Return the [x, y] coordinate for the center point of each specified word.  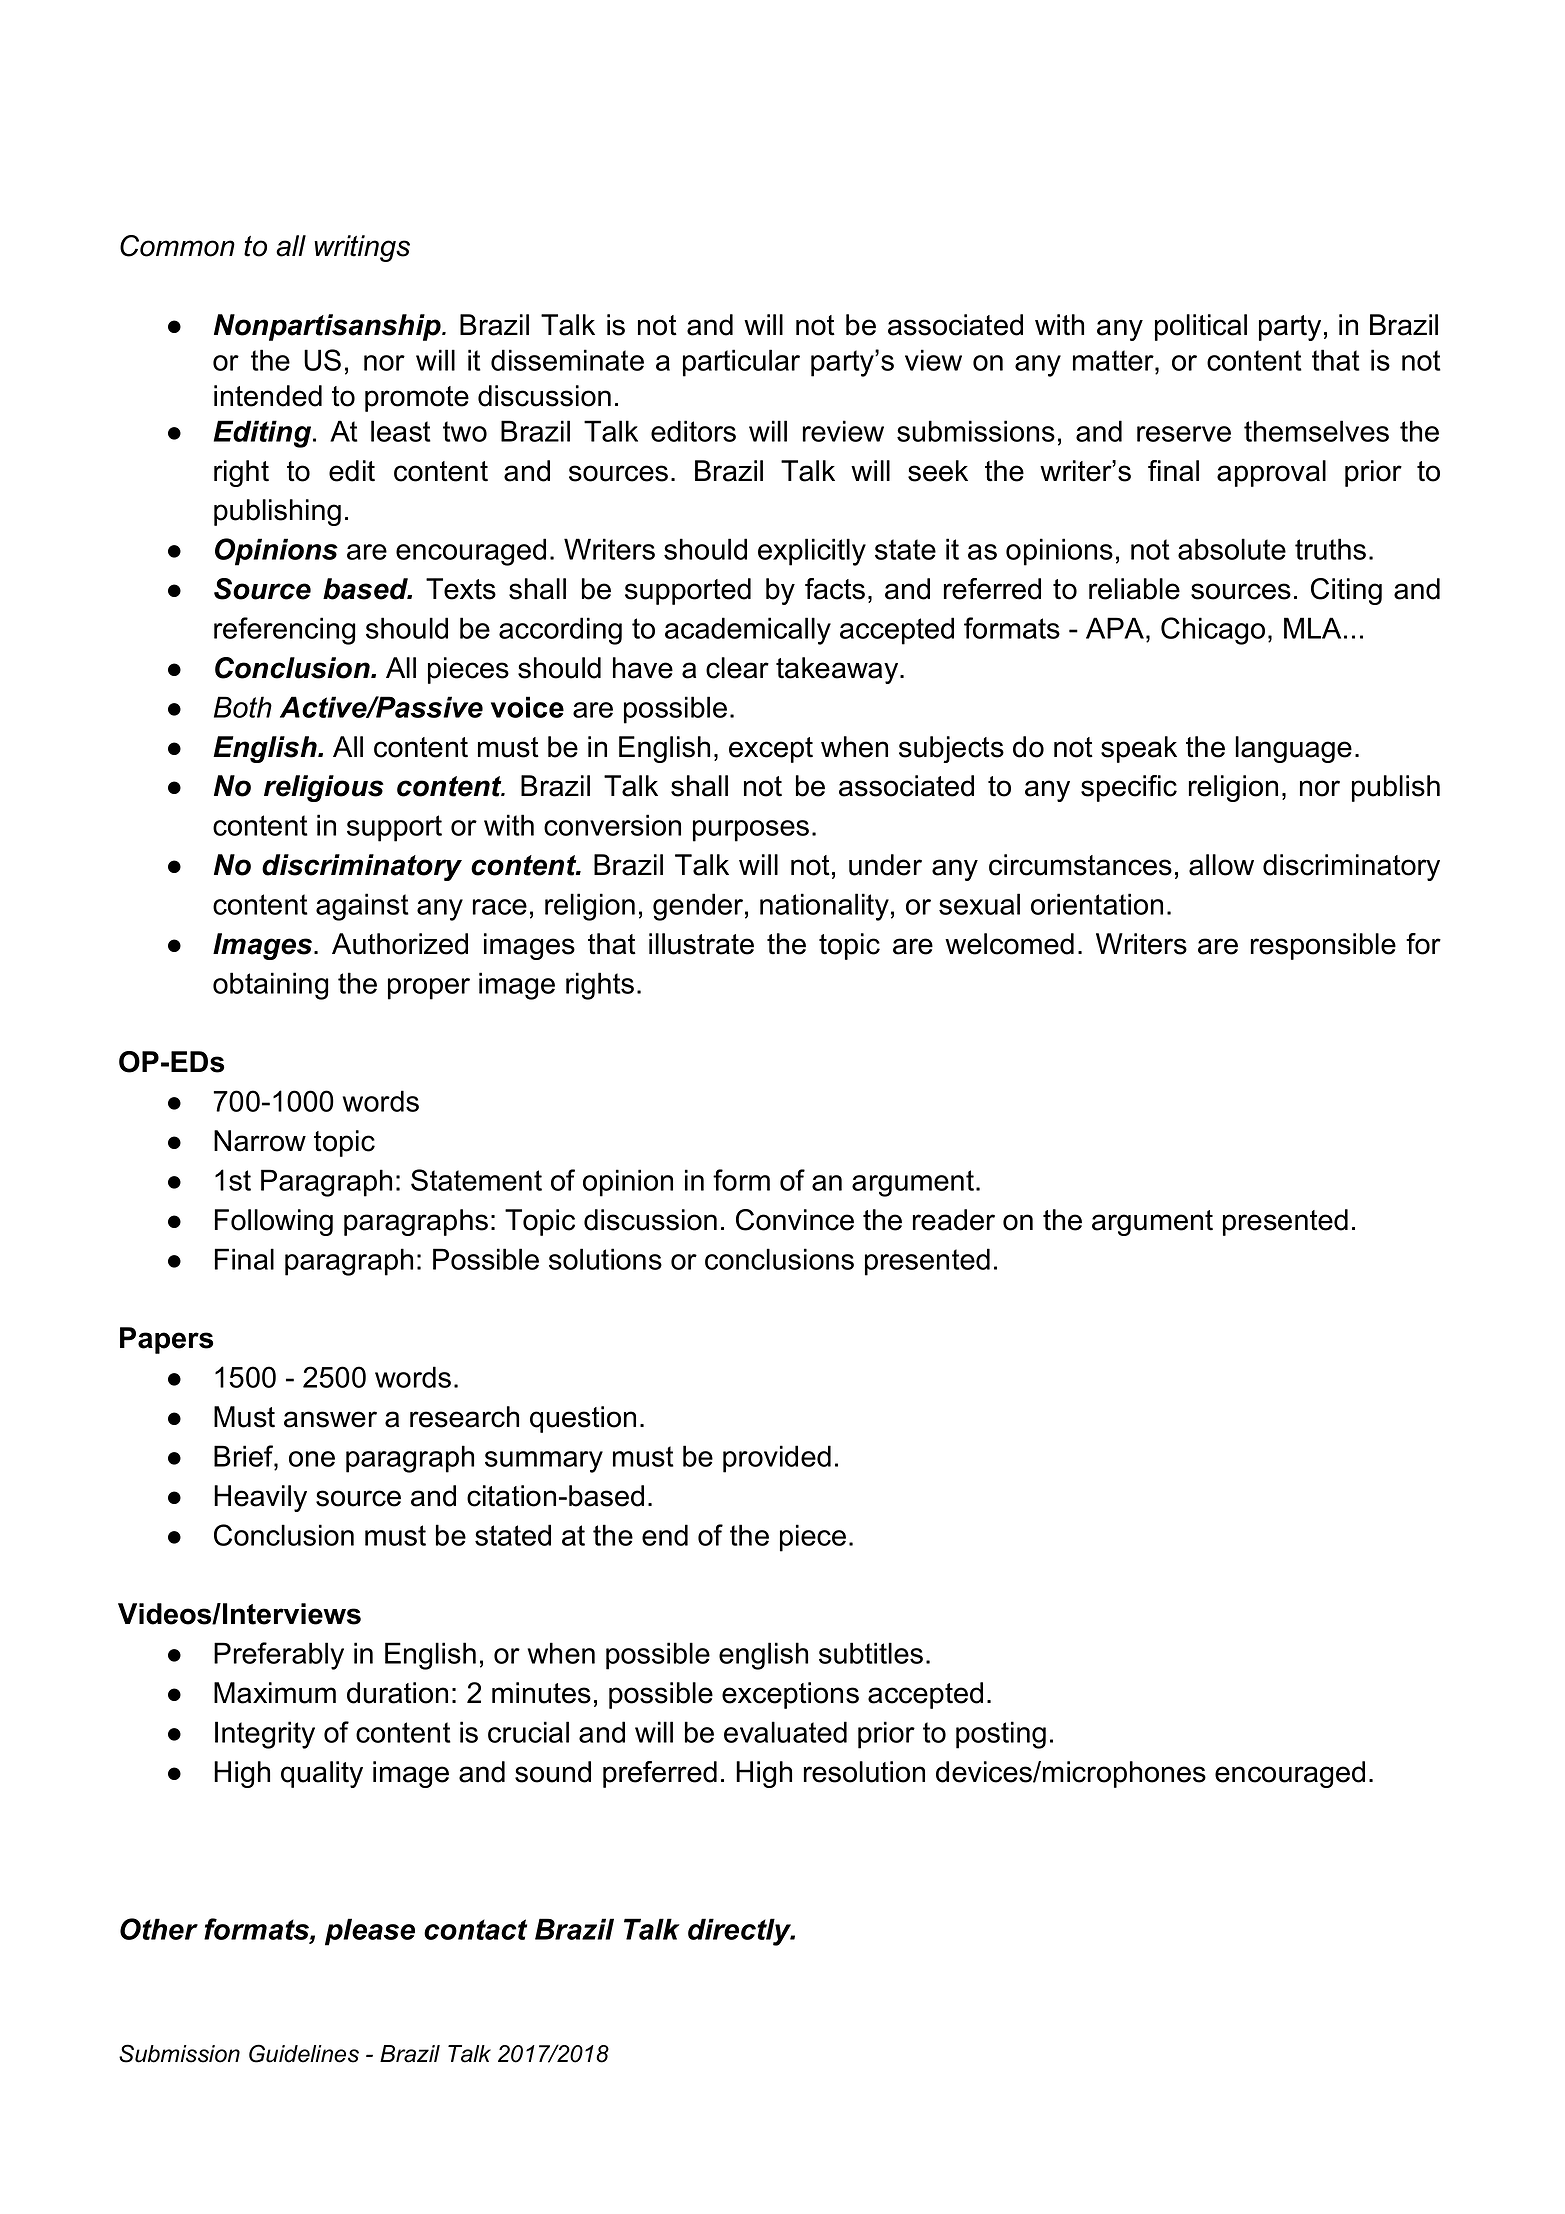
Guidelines [304, 2053]
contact [475, 1929]
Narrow [260, 1141]
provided [777, 1459]
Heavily [260, 1498]
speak [1139, 749]
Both [243, 707]
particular [741, 363]
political [1201, 327]
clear [737, 668]
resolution [864, 1772]
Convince [795, 1220]
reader [954, 1220]
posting [1001, 1735]
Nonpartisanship [328, 327]
